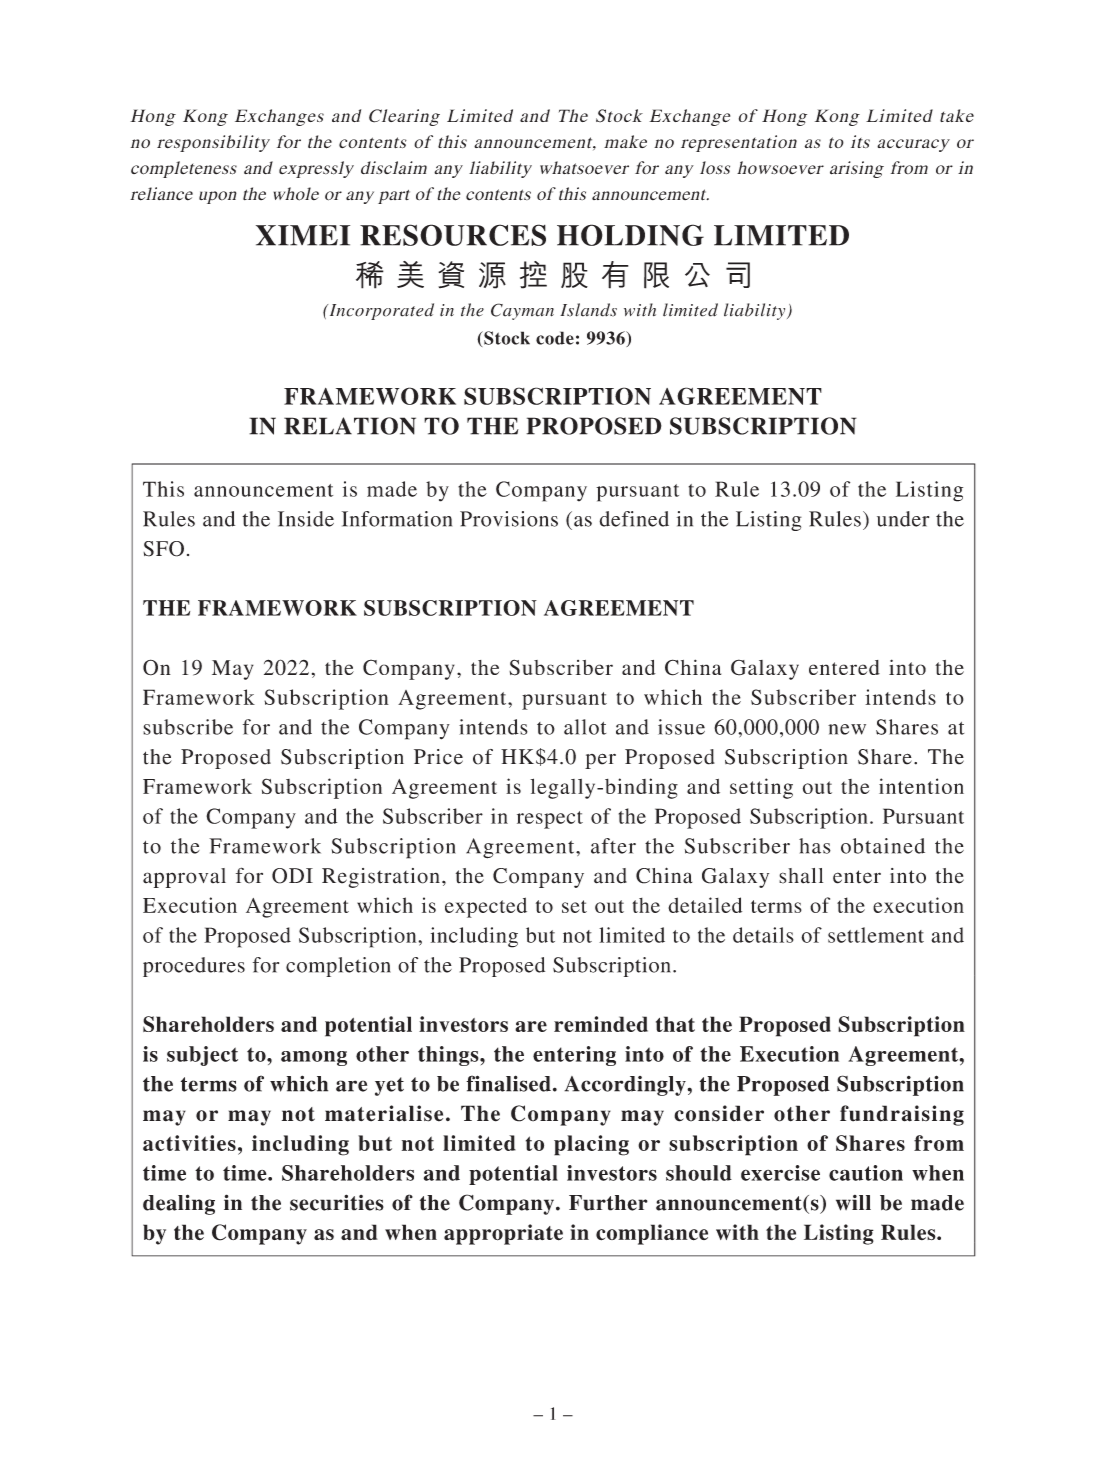 The image size is (1106, 1475). I want to click on allot, so click(585, 727).
